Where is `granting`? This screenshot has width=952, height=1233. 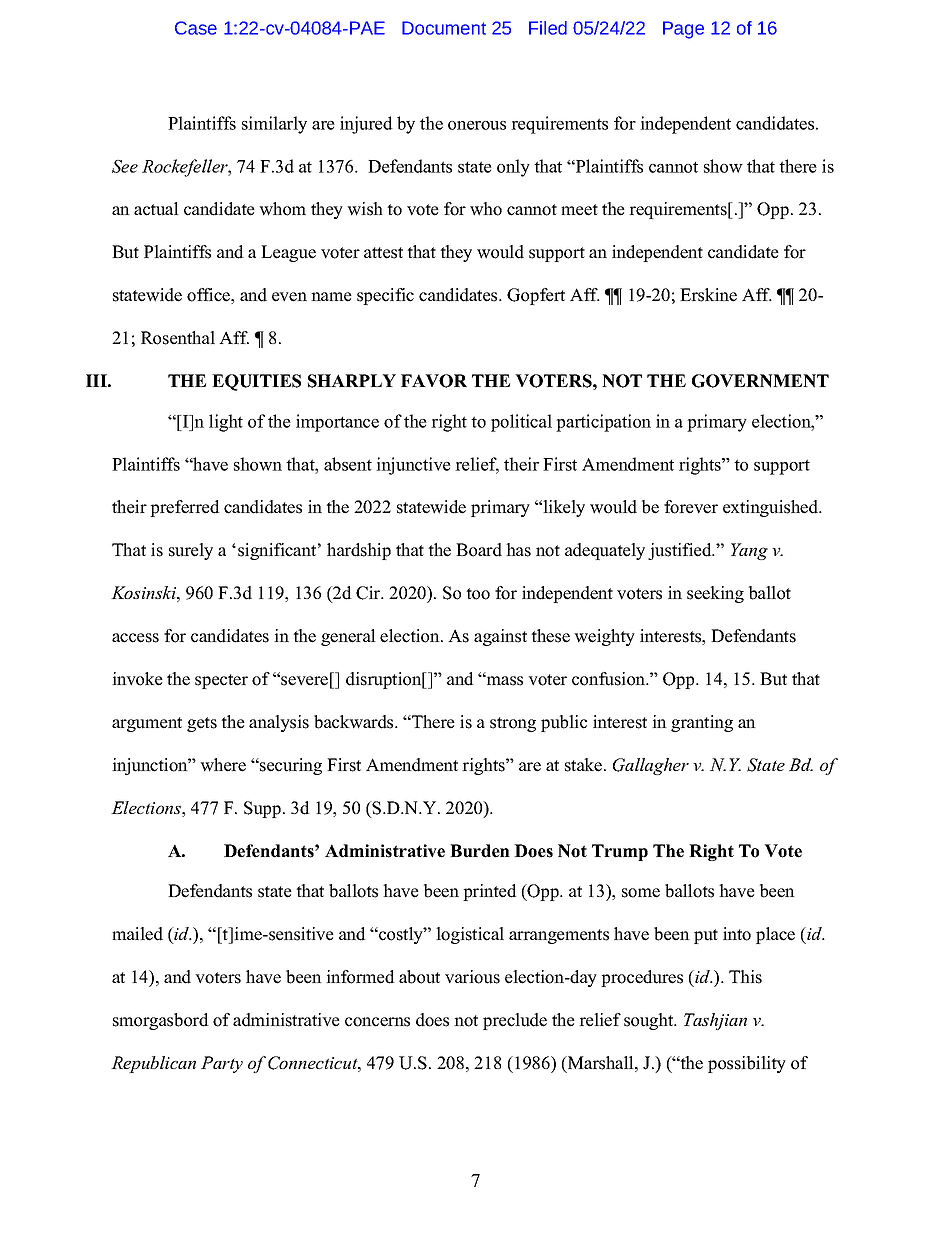
granting is located at coordinates (702, 723).
